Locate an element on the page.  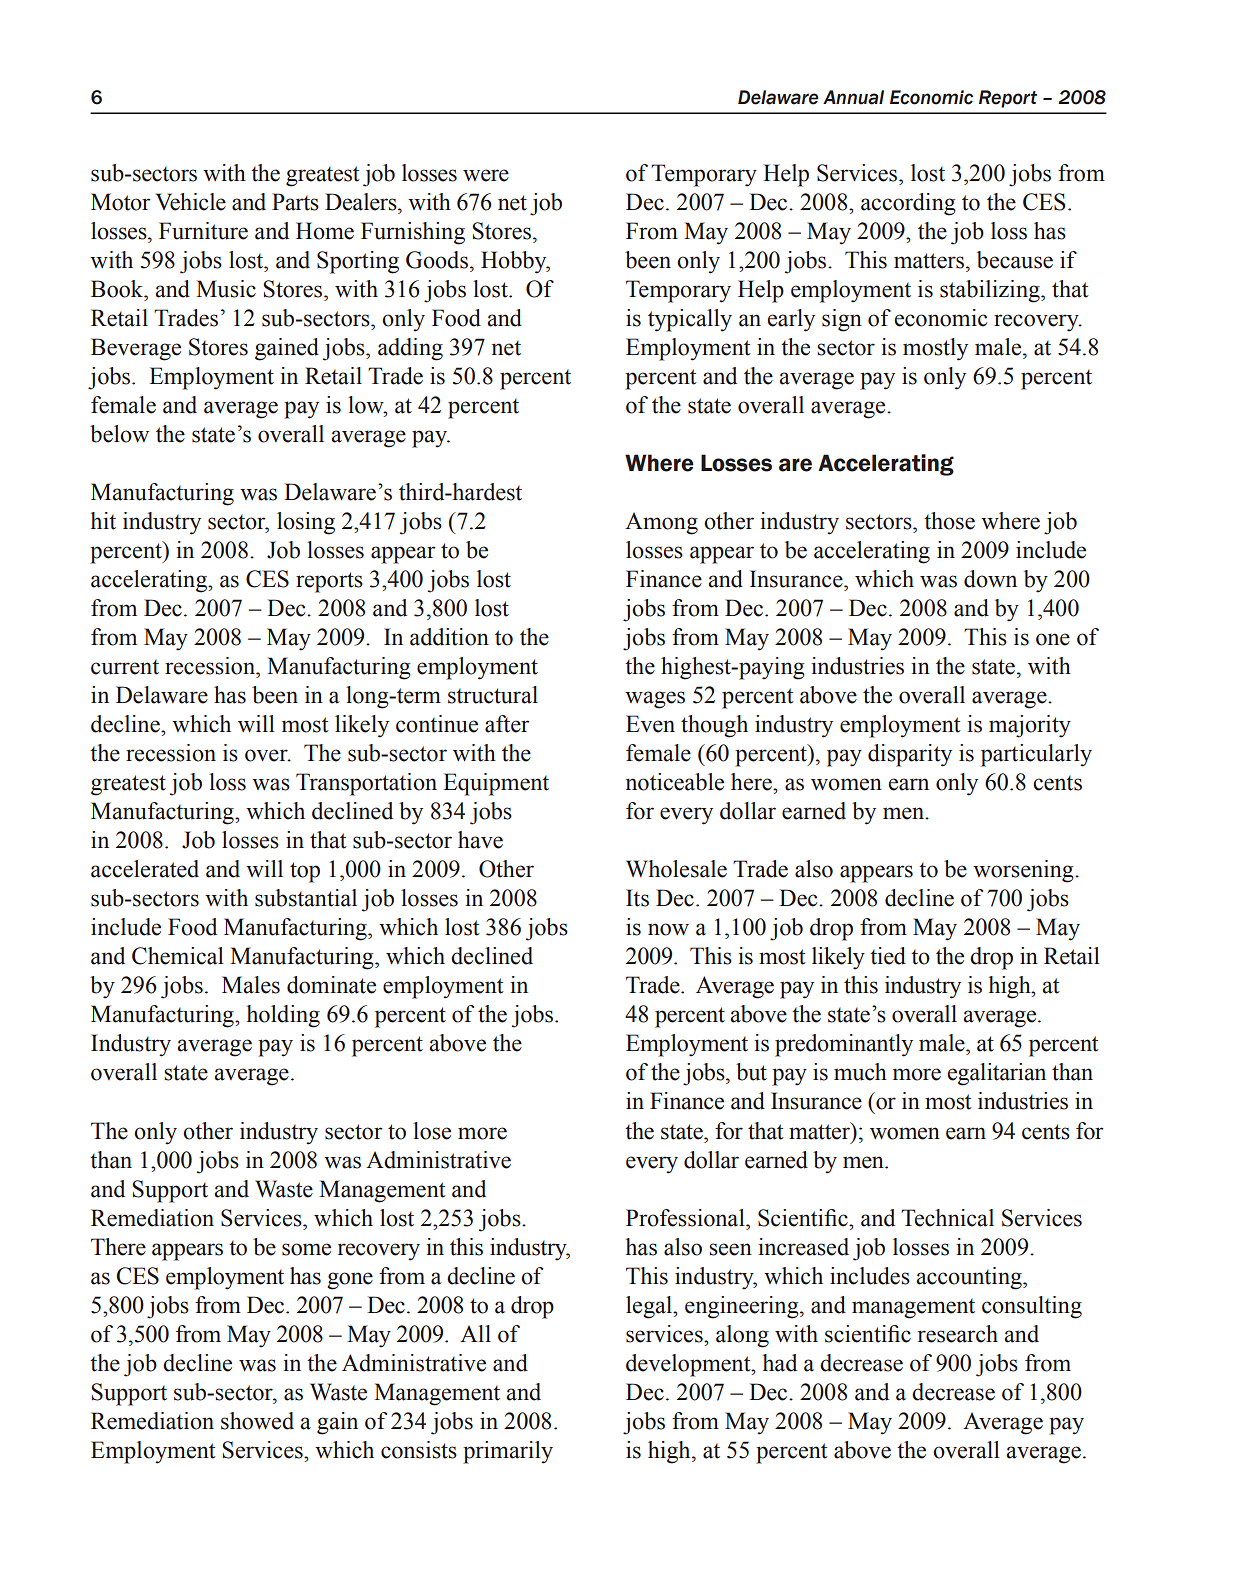
Annual is located at coordinates (853, 97).
